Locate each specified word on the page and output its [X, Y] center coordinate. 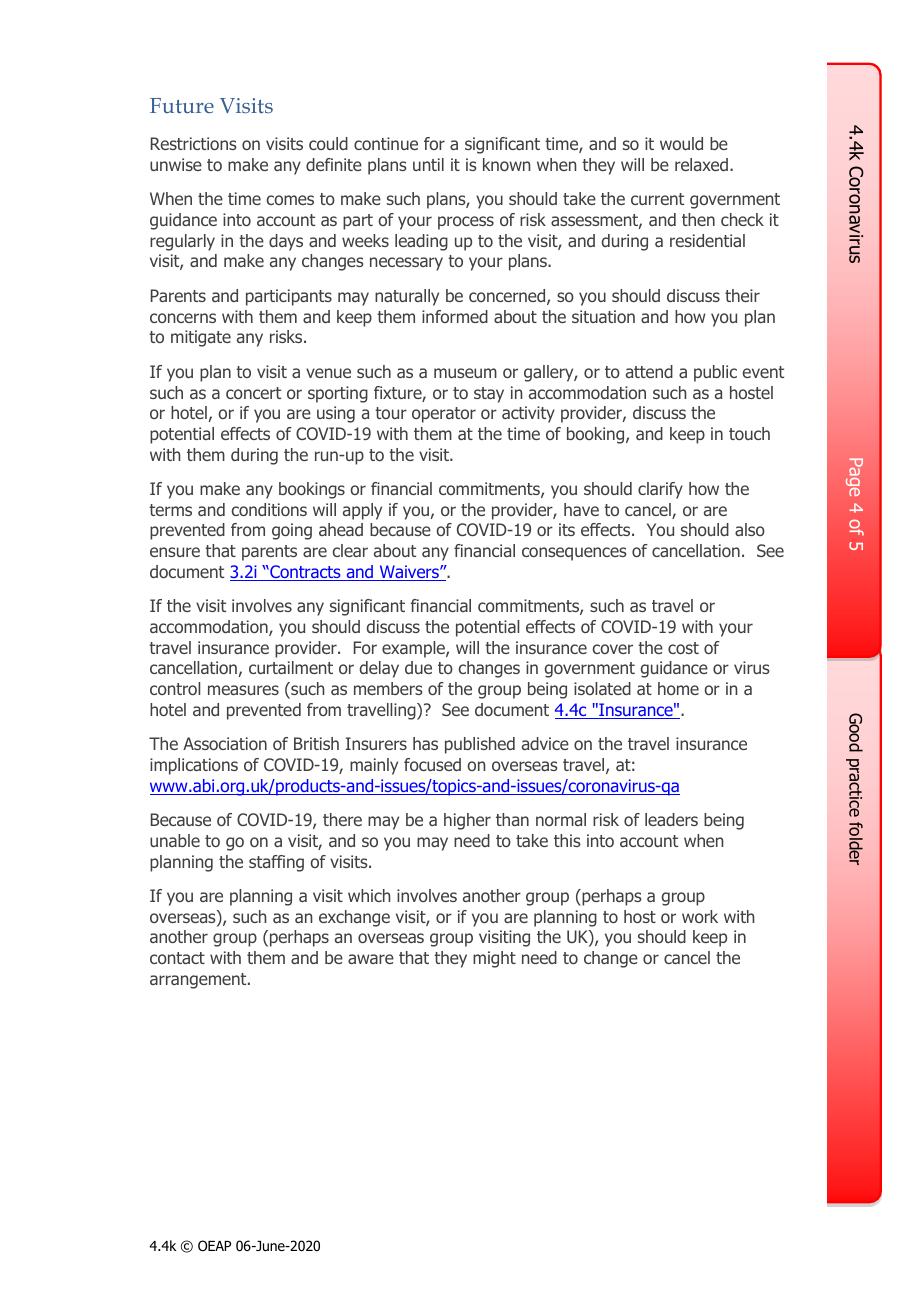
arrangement [199, 981]
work [700, 916]
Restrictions [194, 143]
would [681, 143]
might [494, 959]
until [428, 164]
